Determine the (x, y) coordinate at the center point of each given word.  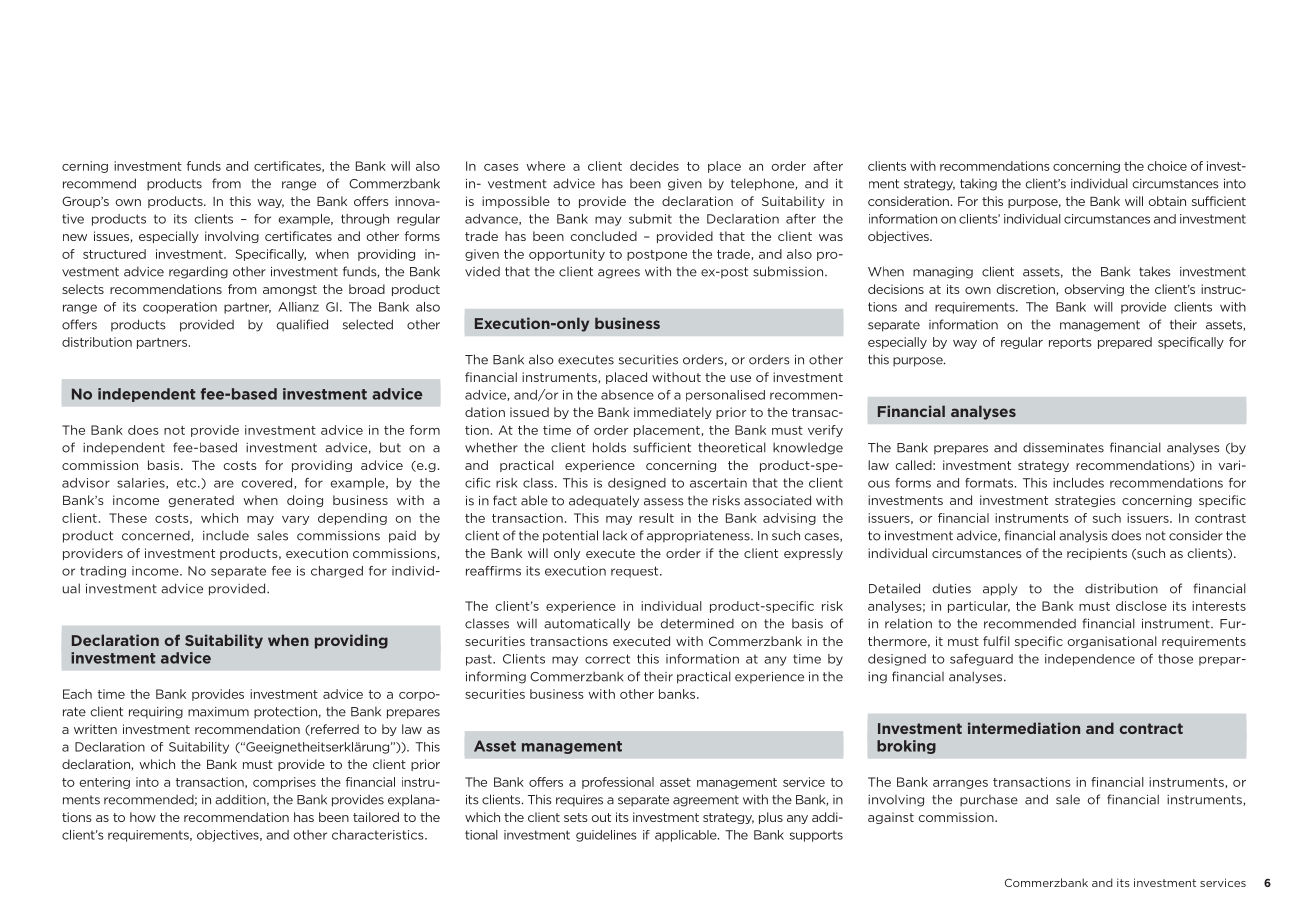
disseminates (1063, 447)
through (365, 220)
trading (103, 572)
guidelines (606, 836)
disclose (1141, 606)
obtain (1167, 201)
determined (697, 623)
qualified (302, 325)
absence (627, 395)
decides (654, 166)
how (143, 817)
